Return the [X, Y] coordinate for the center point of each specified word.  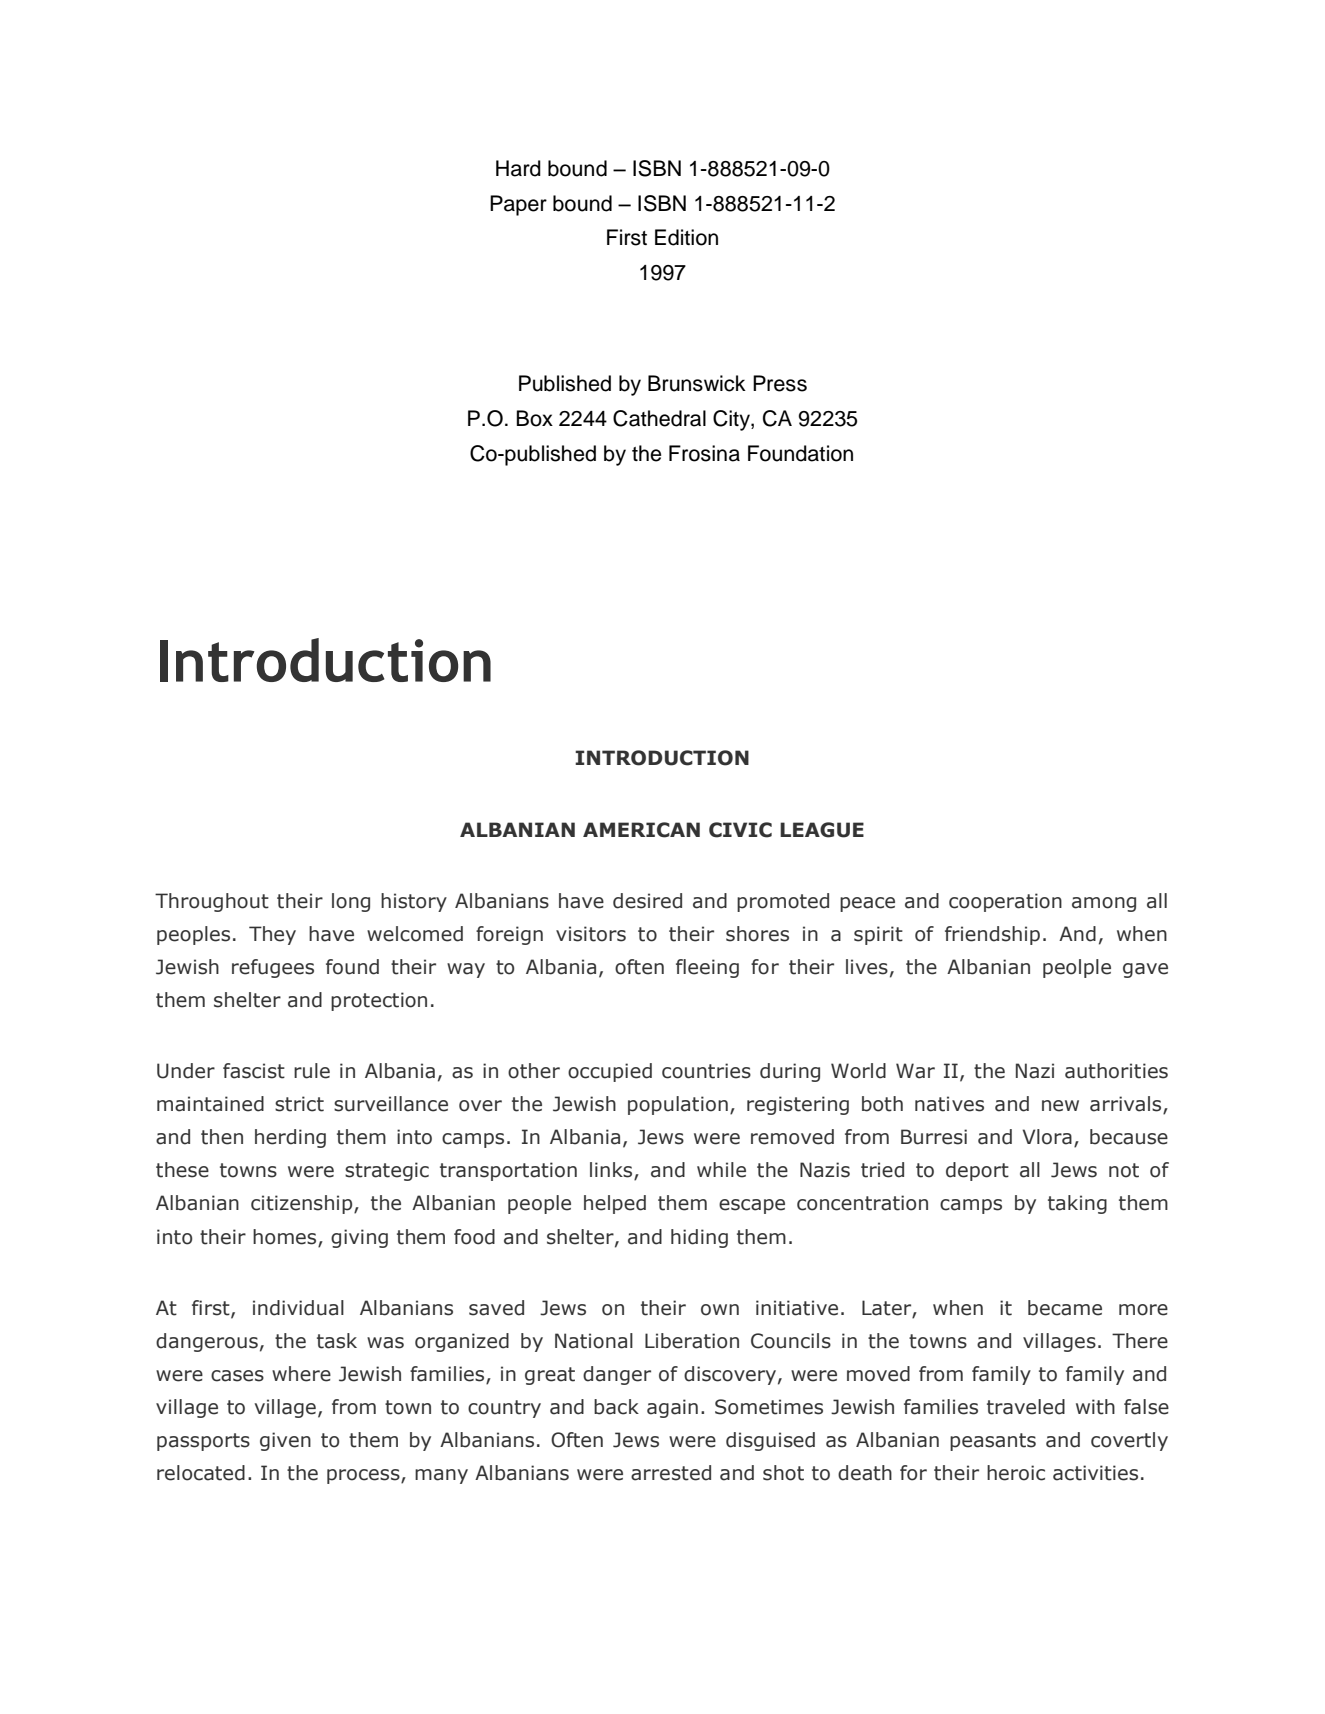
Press [780, 383]
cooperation [1005, 902]
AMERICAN [641, 830]
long [351, 902]
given [285, 1441]
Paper [518, 205]
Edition [686, 237]
